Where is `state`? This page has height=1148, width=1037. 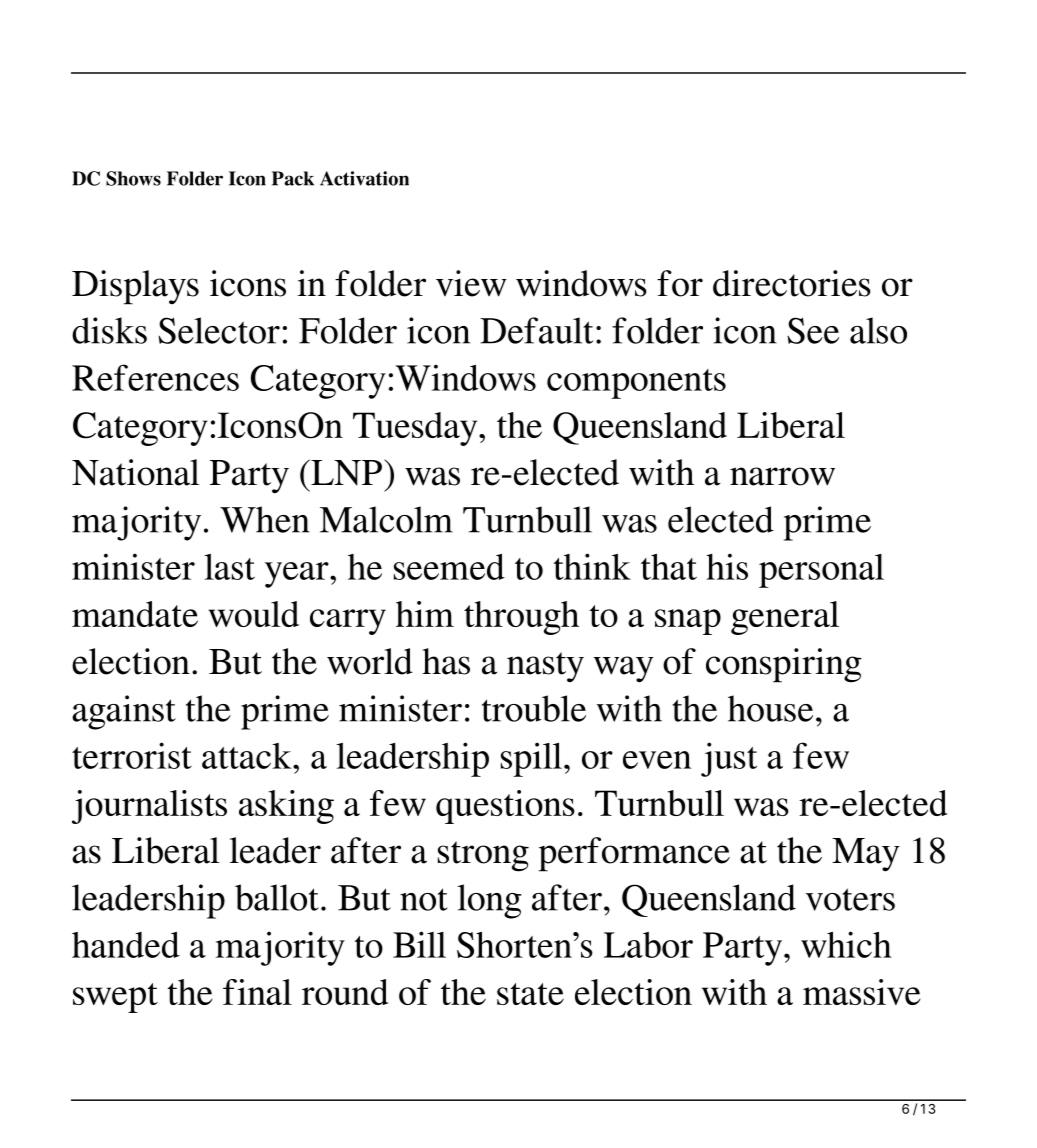
state is located at coordinates (530, 994).
